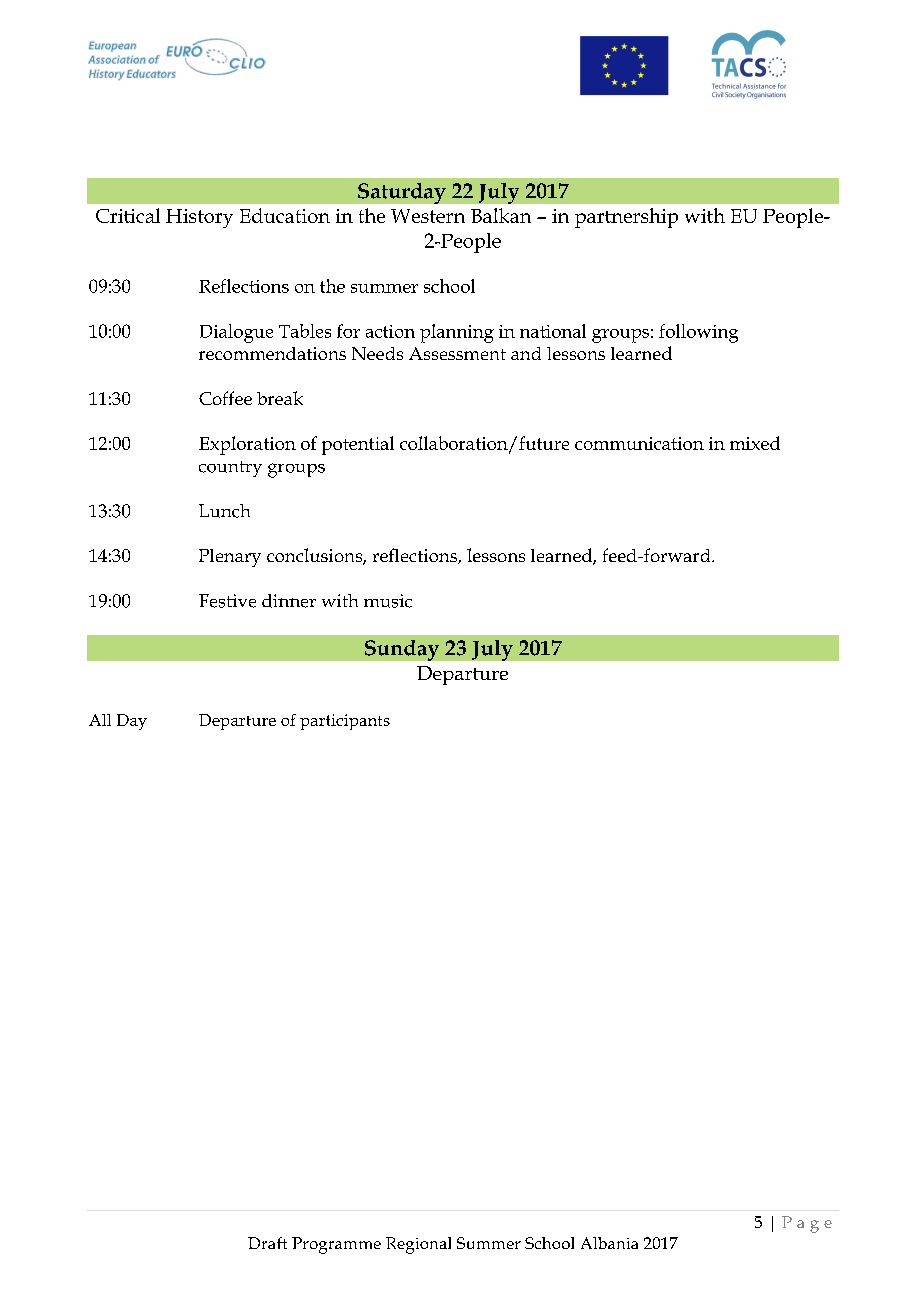  Describe the element at coordinates (807, 1224) in the screenshot. I see `Page` at that location.
